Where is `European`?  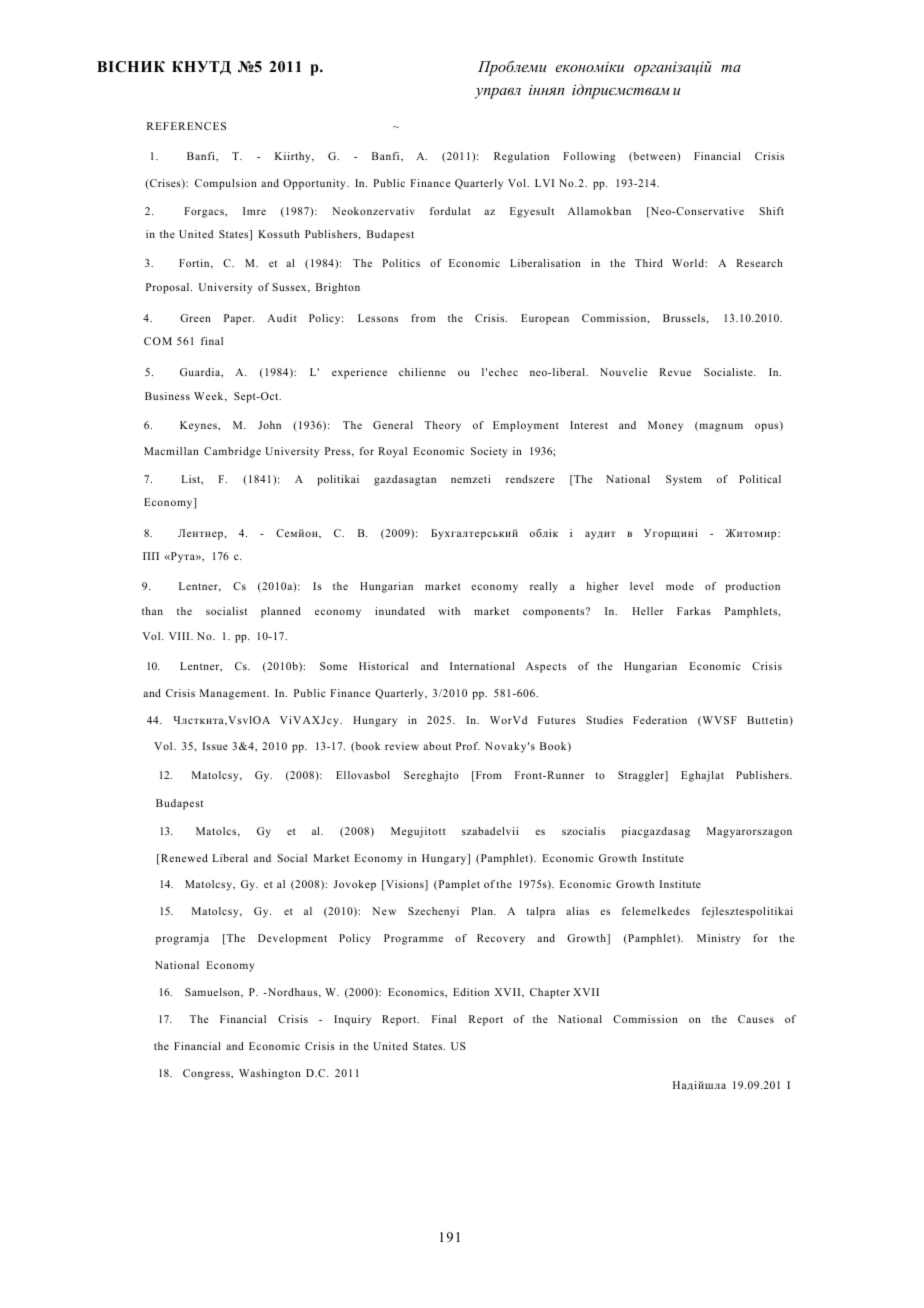
European is located at coordinates (545, 319).
